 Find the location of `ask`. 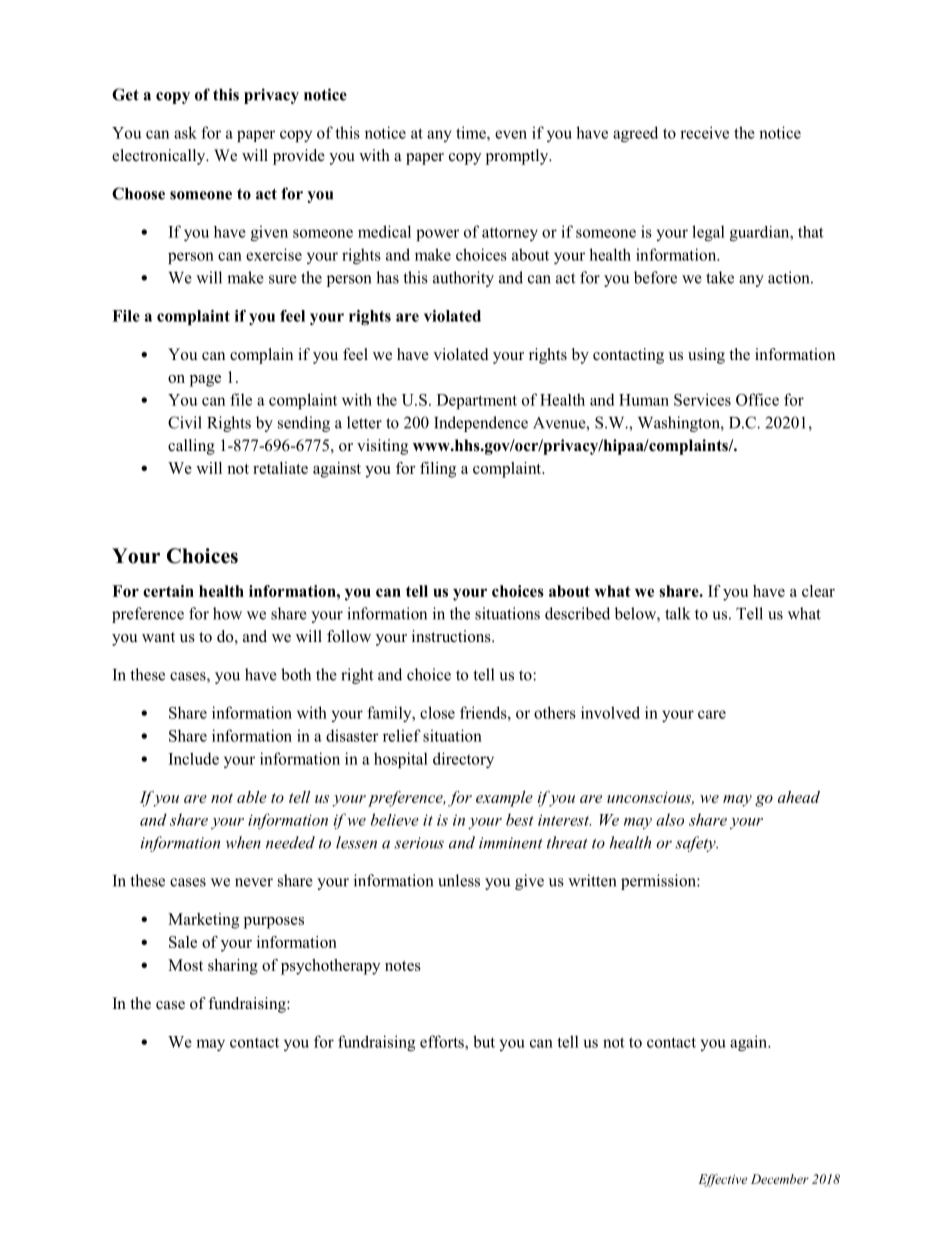

ask is located at coordinates (185, 132).
